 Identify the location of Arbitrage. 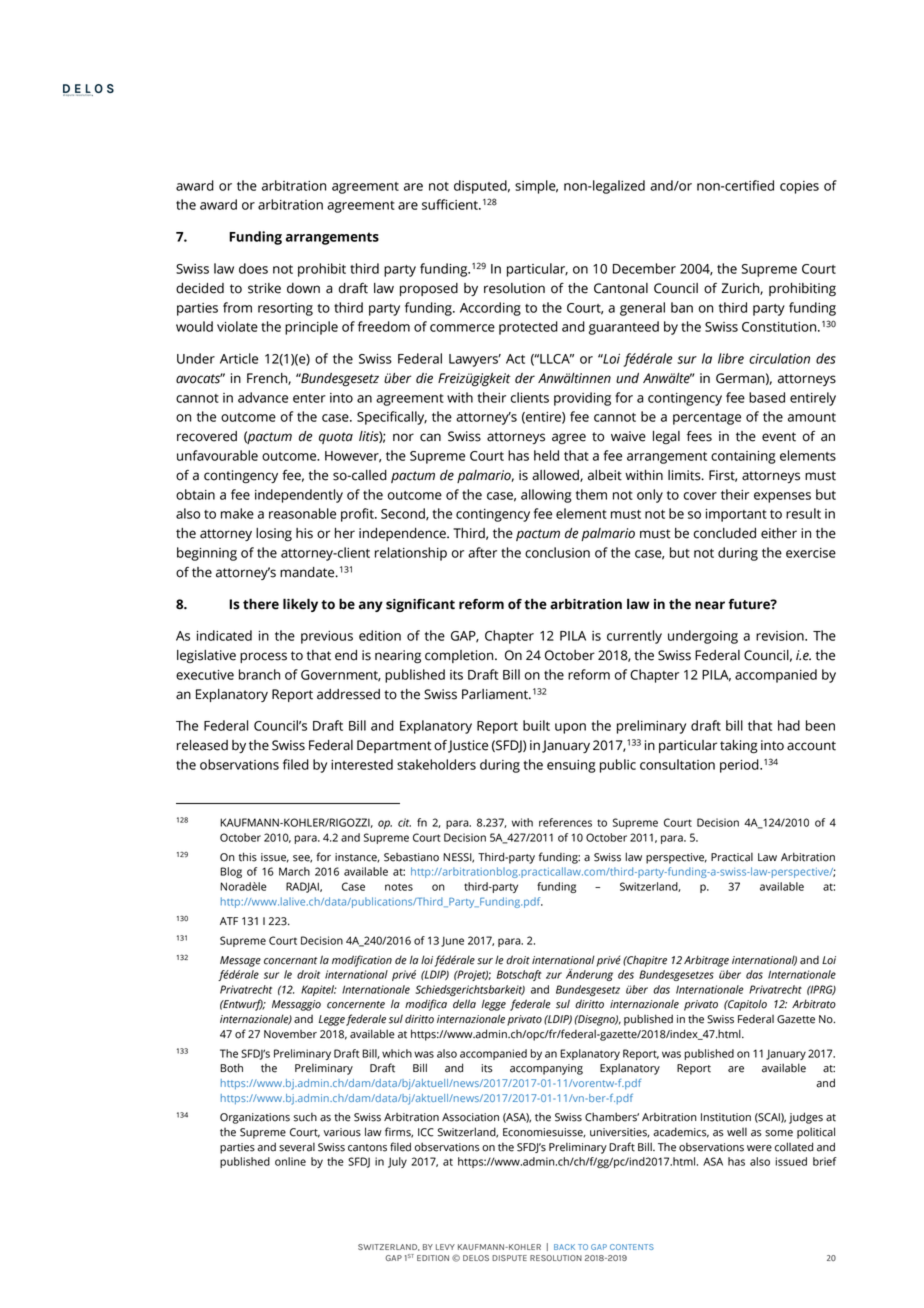
(706, 961).
